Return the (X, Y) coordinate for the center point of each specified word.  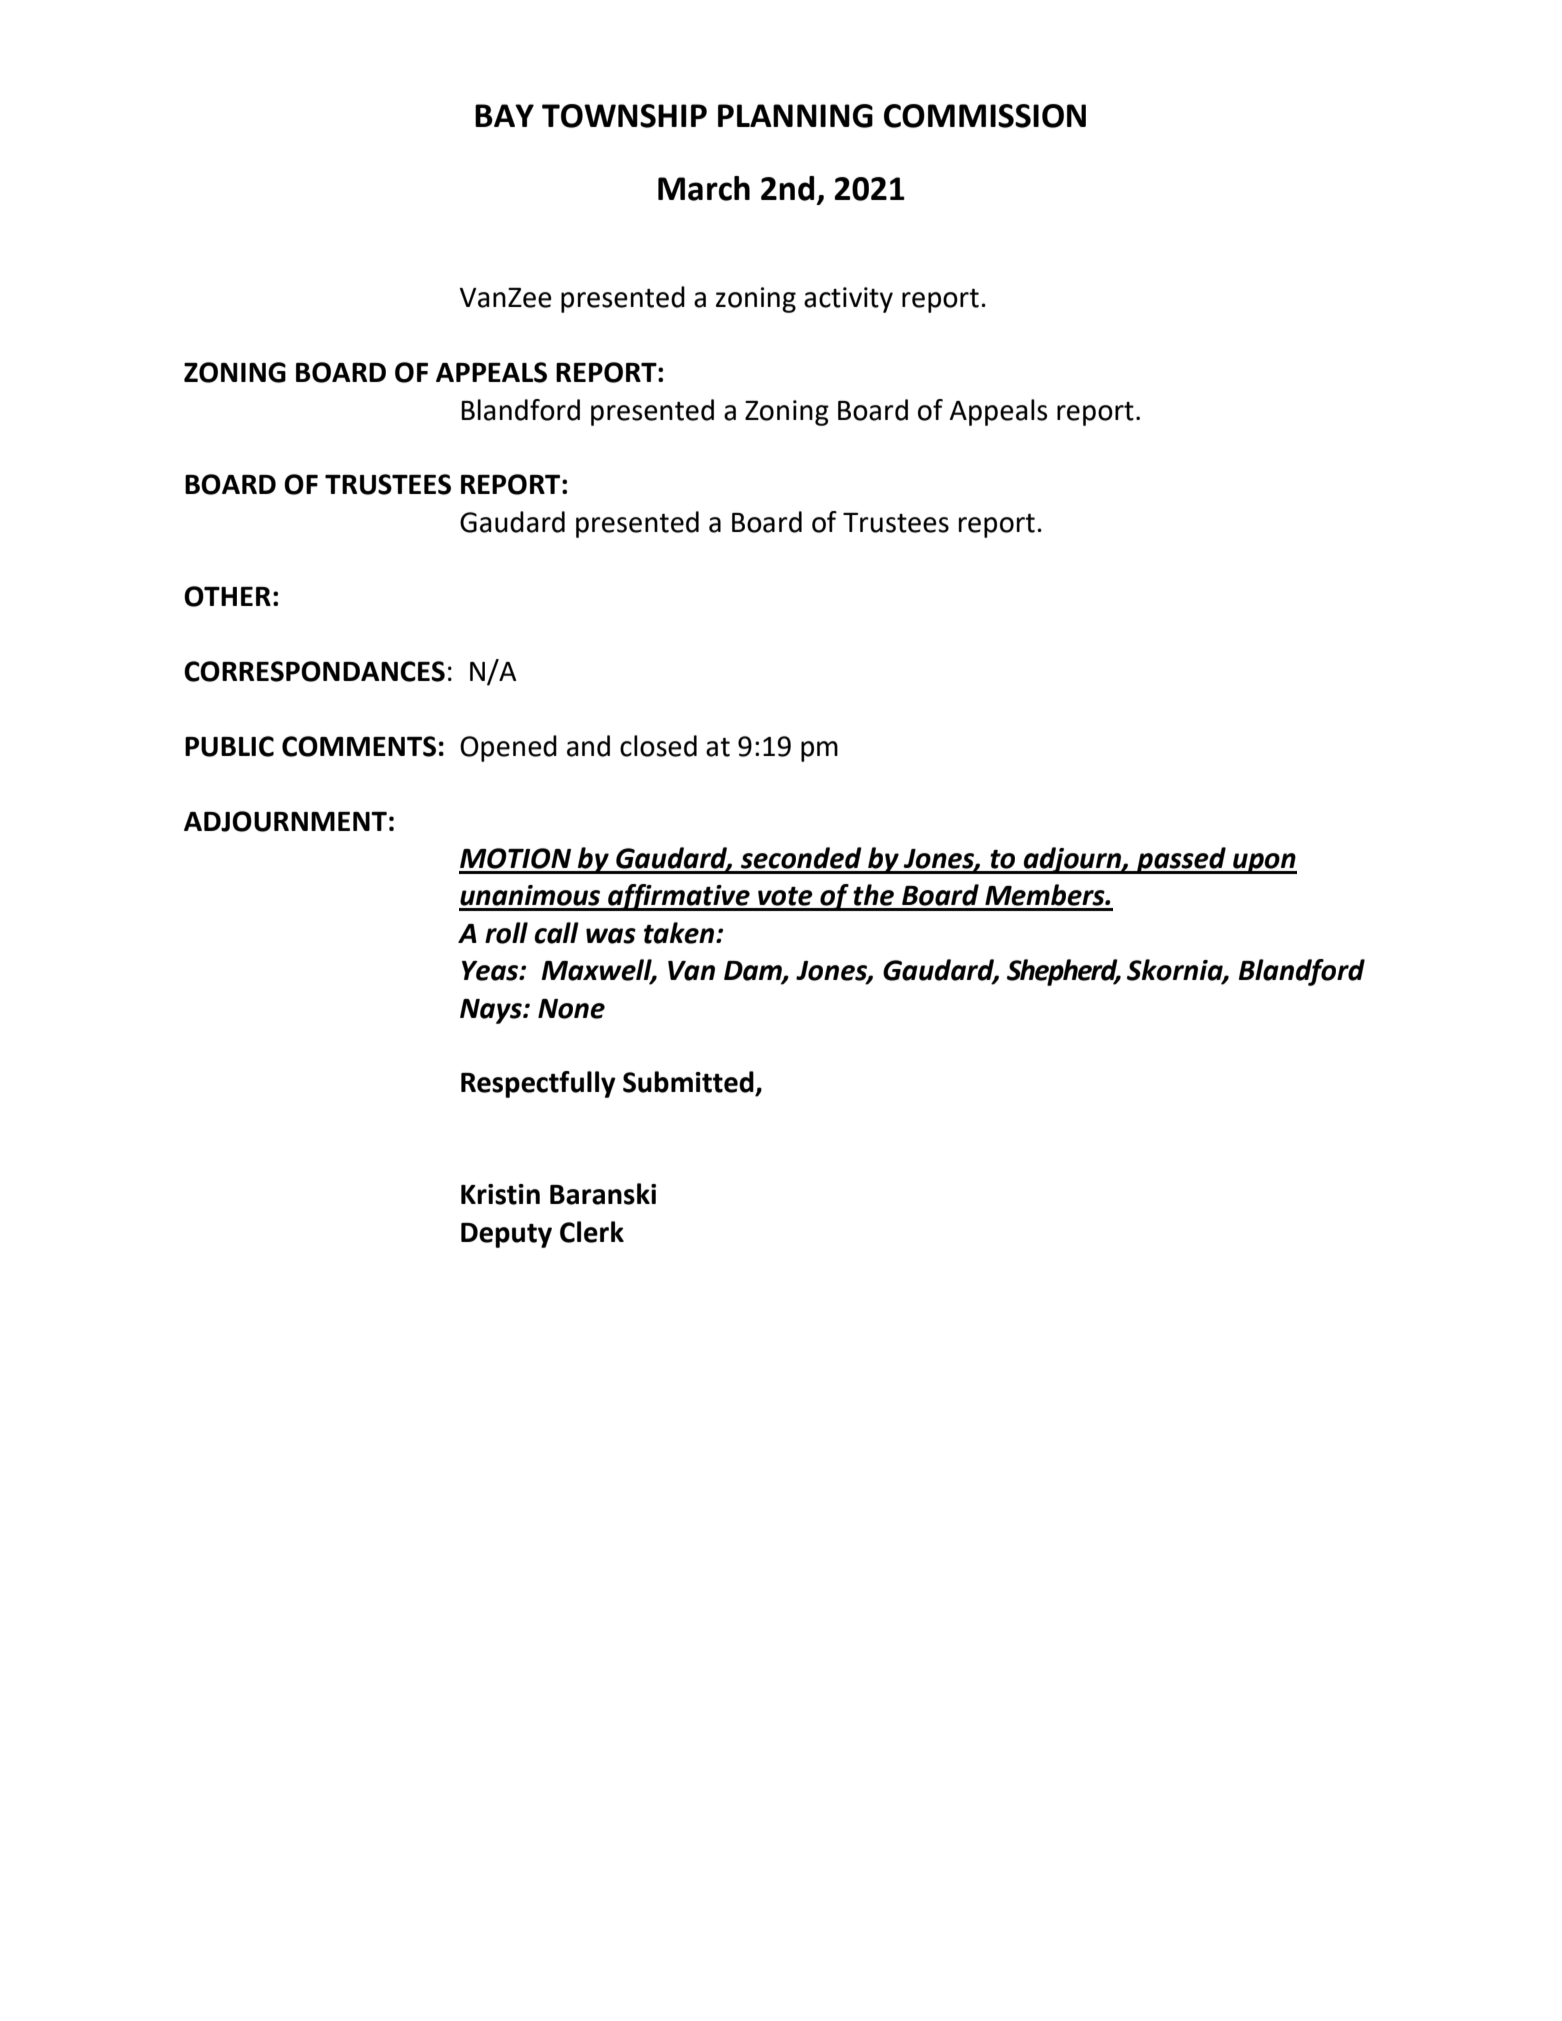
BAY (504, 115)
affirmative (679, 897)
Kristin (500, 1194)
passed (1181, 860)
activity (848, 300)
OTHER (227, 596)
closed (658, 746)
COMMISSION (985, 116)
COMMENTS (359, 746)
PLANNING (795, 116)
